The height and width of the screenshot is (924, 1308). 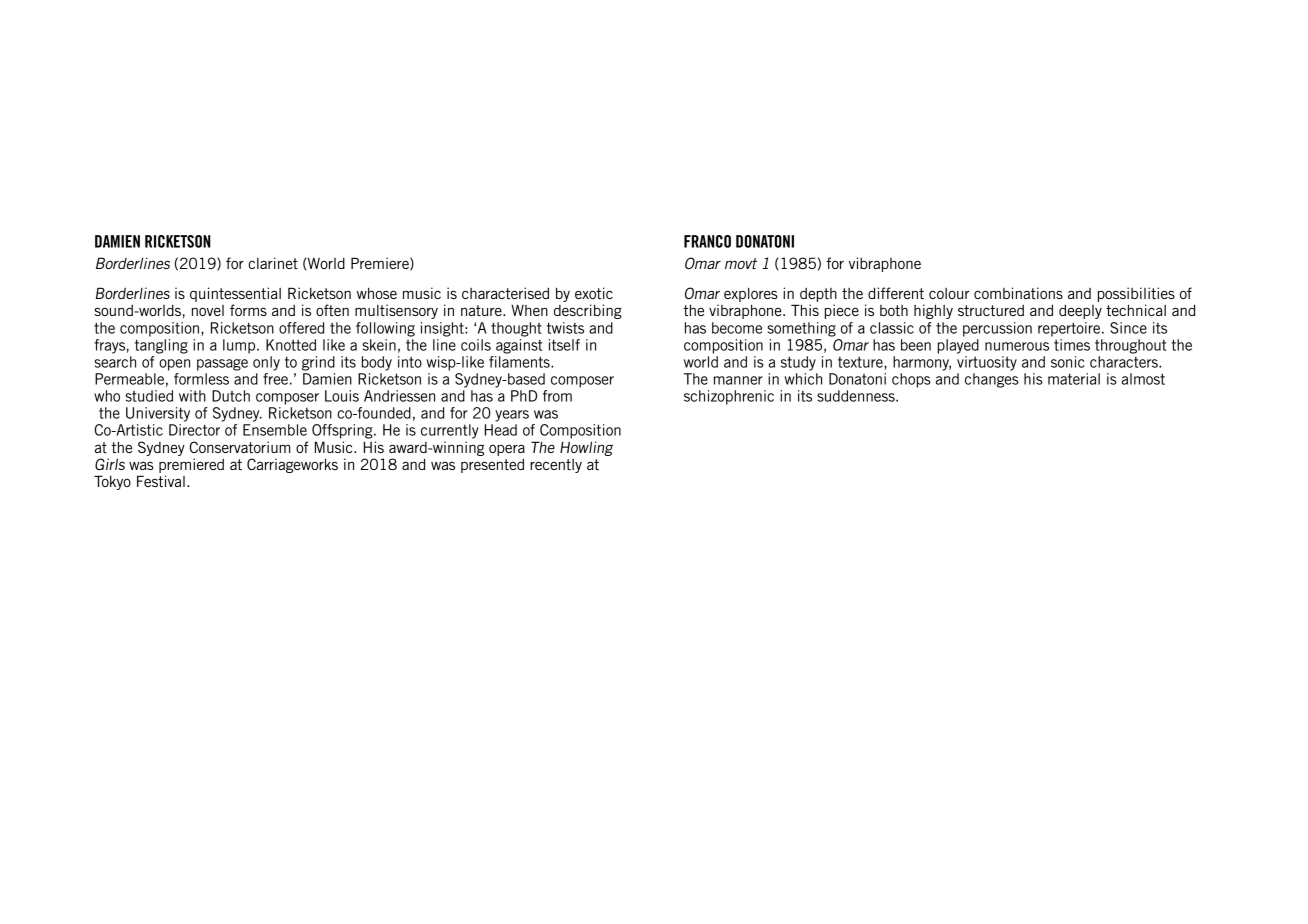 I want to click on whose, so click(x=377, y=293).
